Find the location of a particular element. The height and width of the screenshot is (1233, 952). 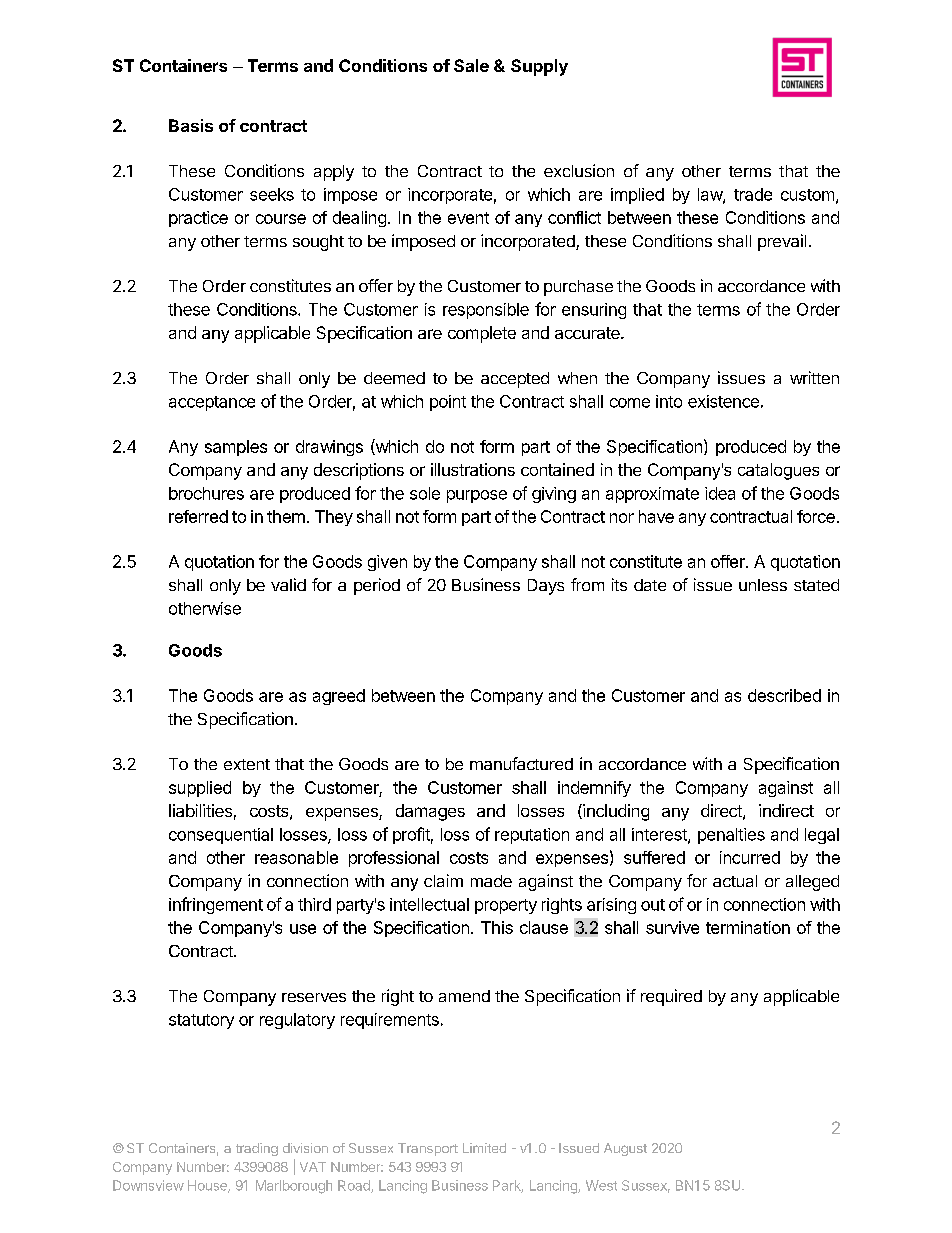

unless is located at coordinates (763, 585).
